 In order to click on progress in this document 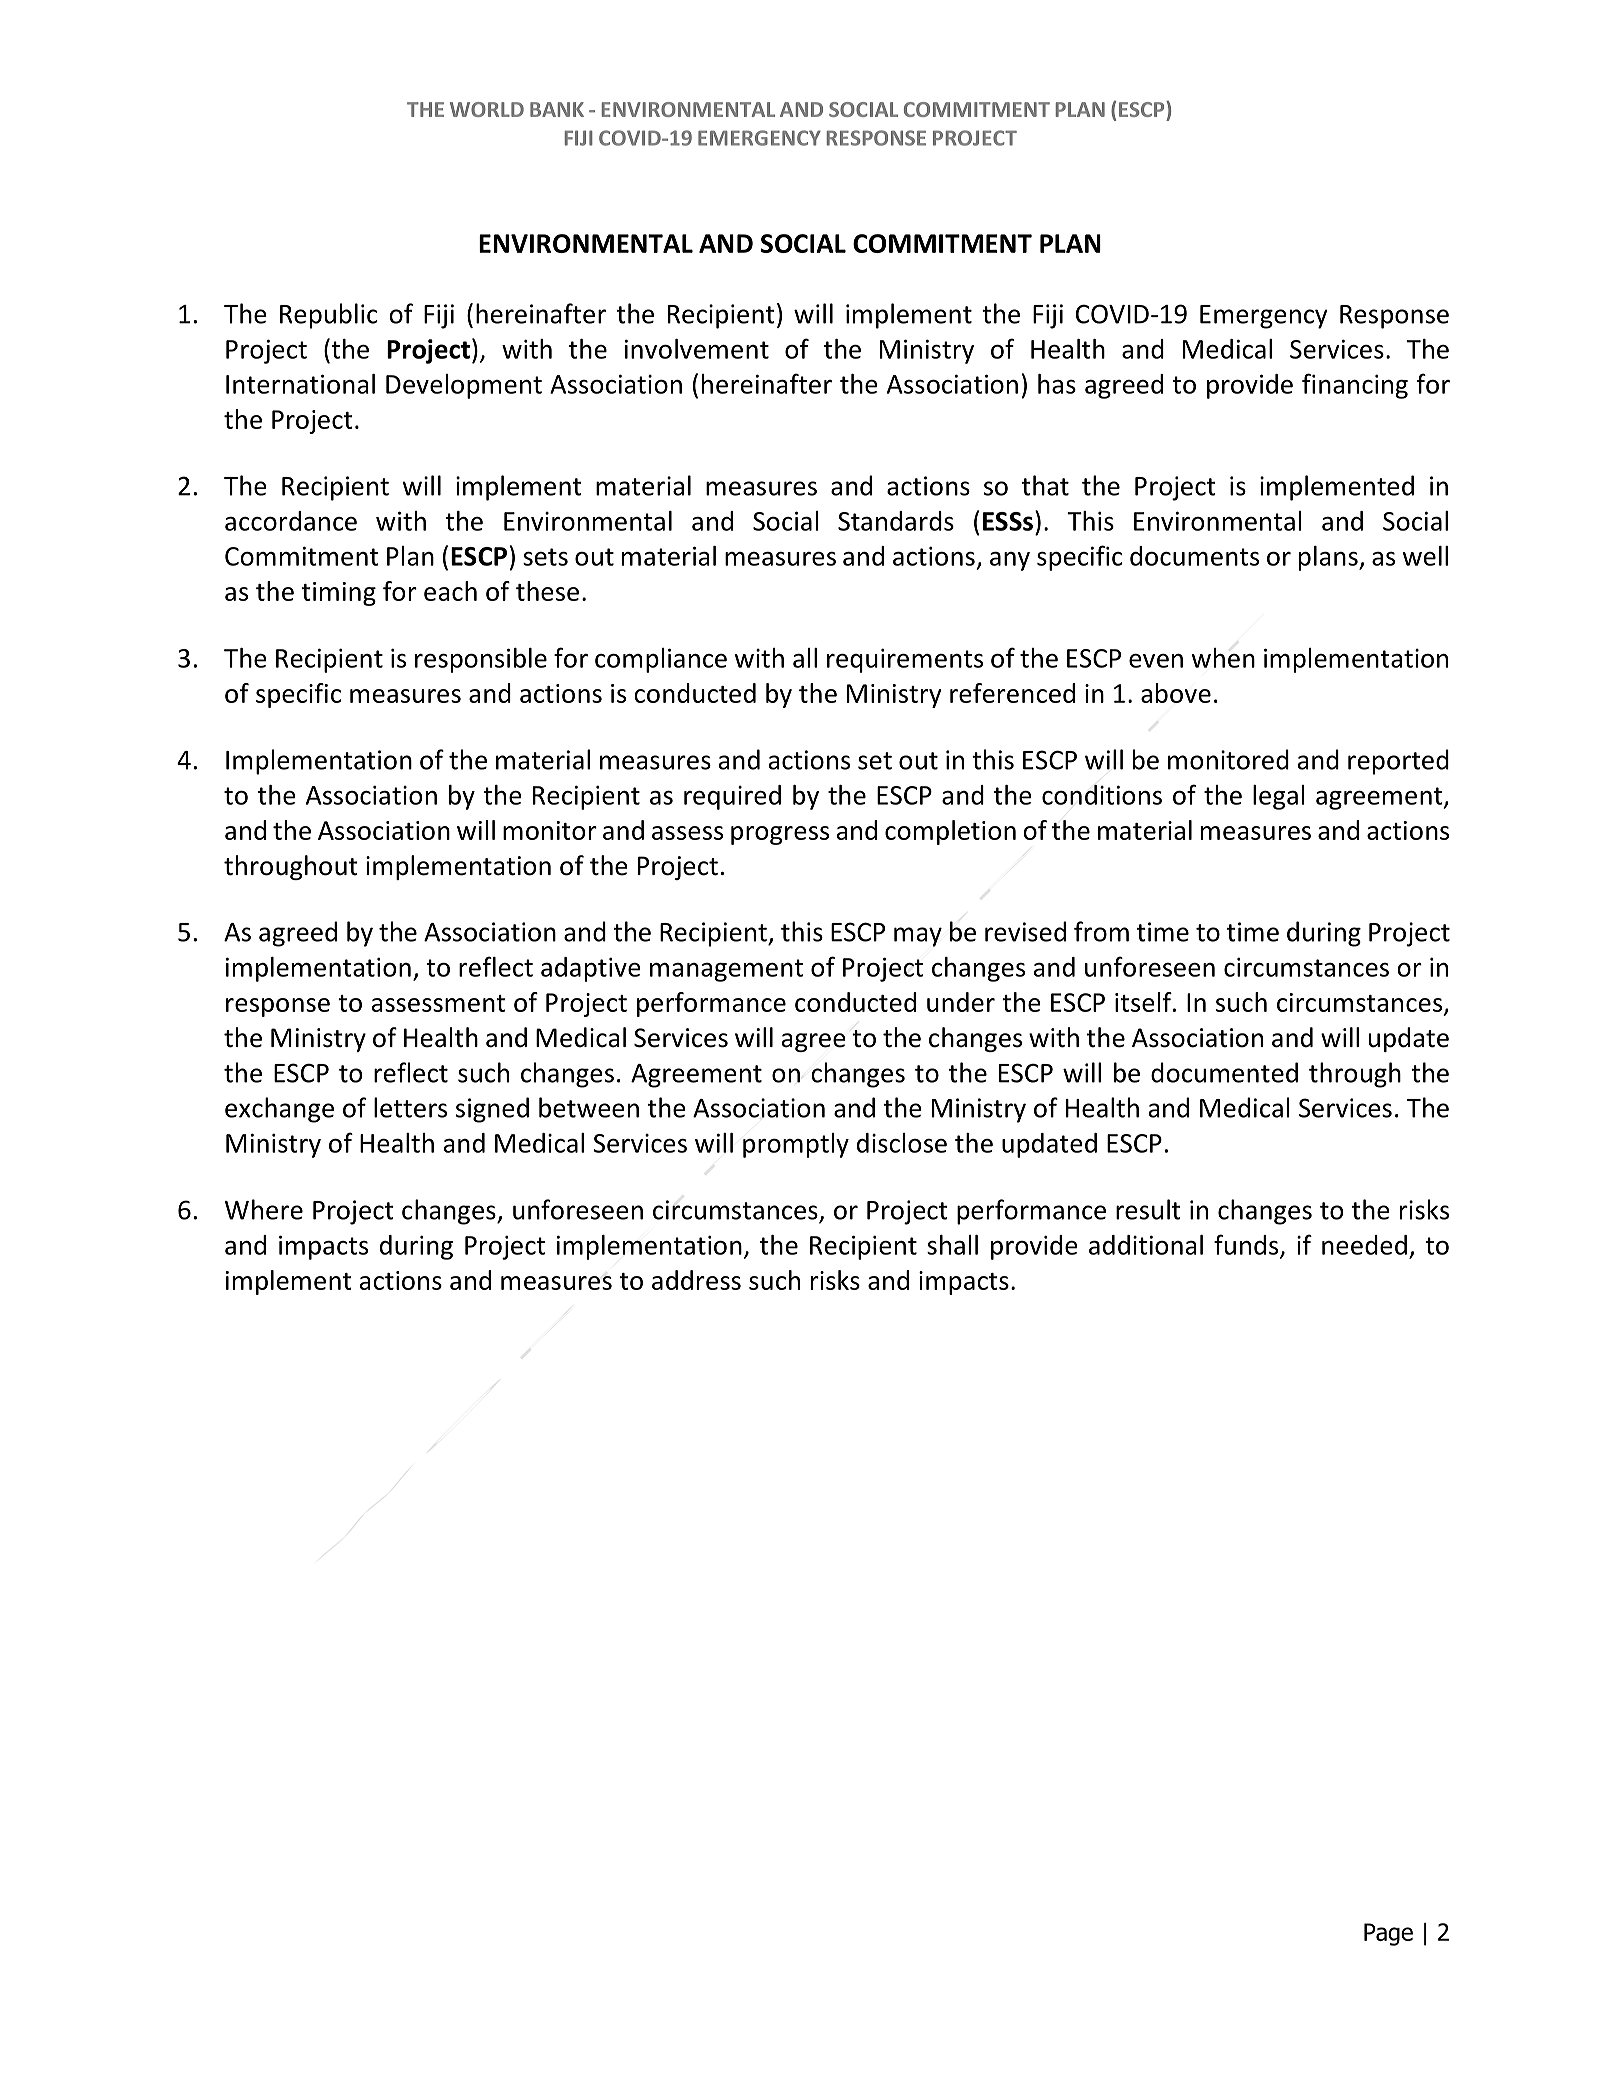, I will do `click(780, 835)`.
